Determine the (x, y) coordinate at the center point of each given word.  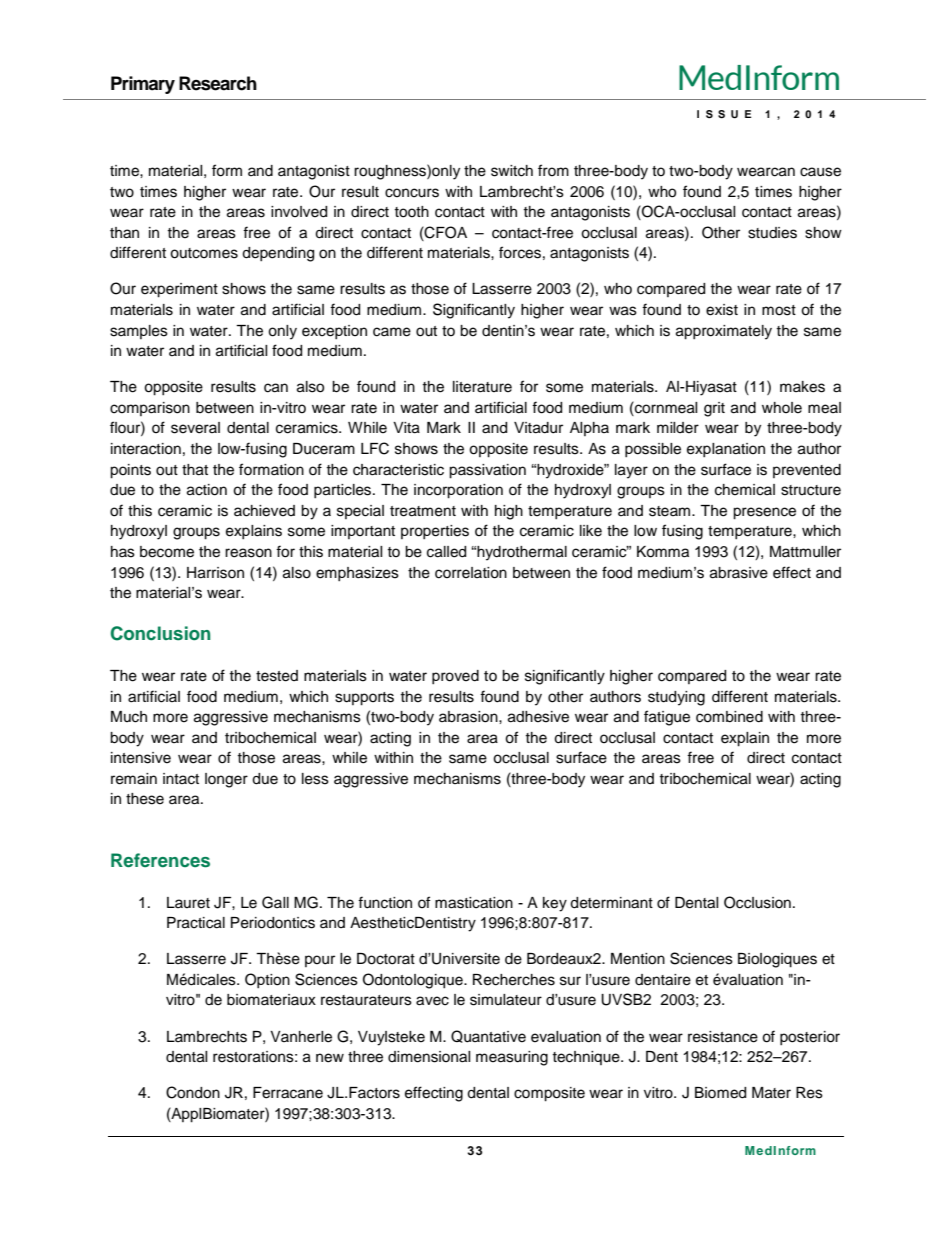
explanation (726, 450)
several (195, 428)
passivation (487, 471)
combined (729, 717)
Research (218, 83)
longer (226, 780)
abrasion (469, 717)
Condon (193, 1092)
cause (820, 172)
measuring (512, 1058)
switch (512, 171)
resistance (723, 1037)
